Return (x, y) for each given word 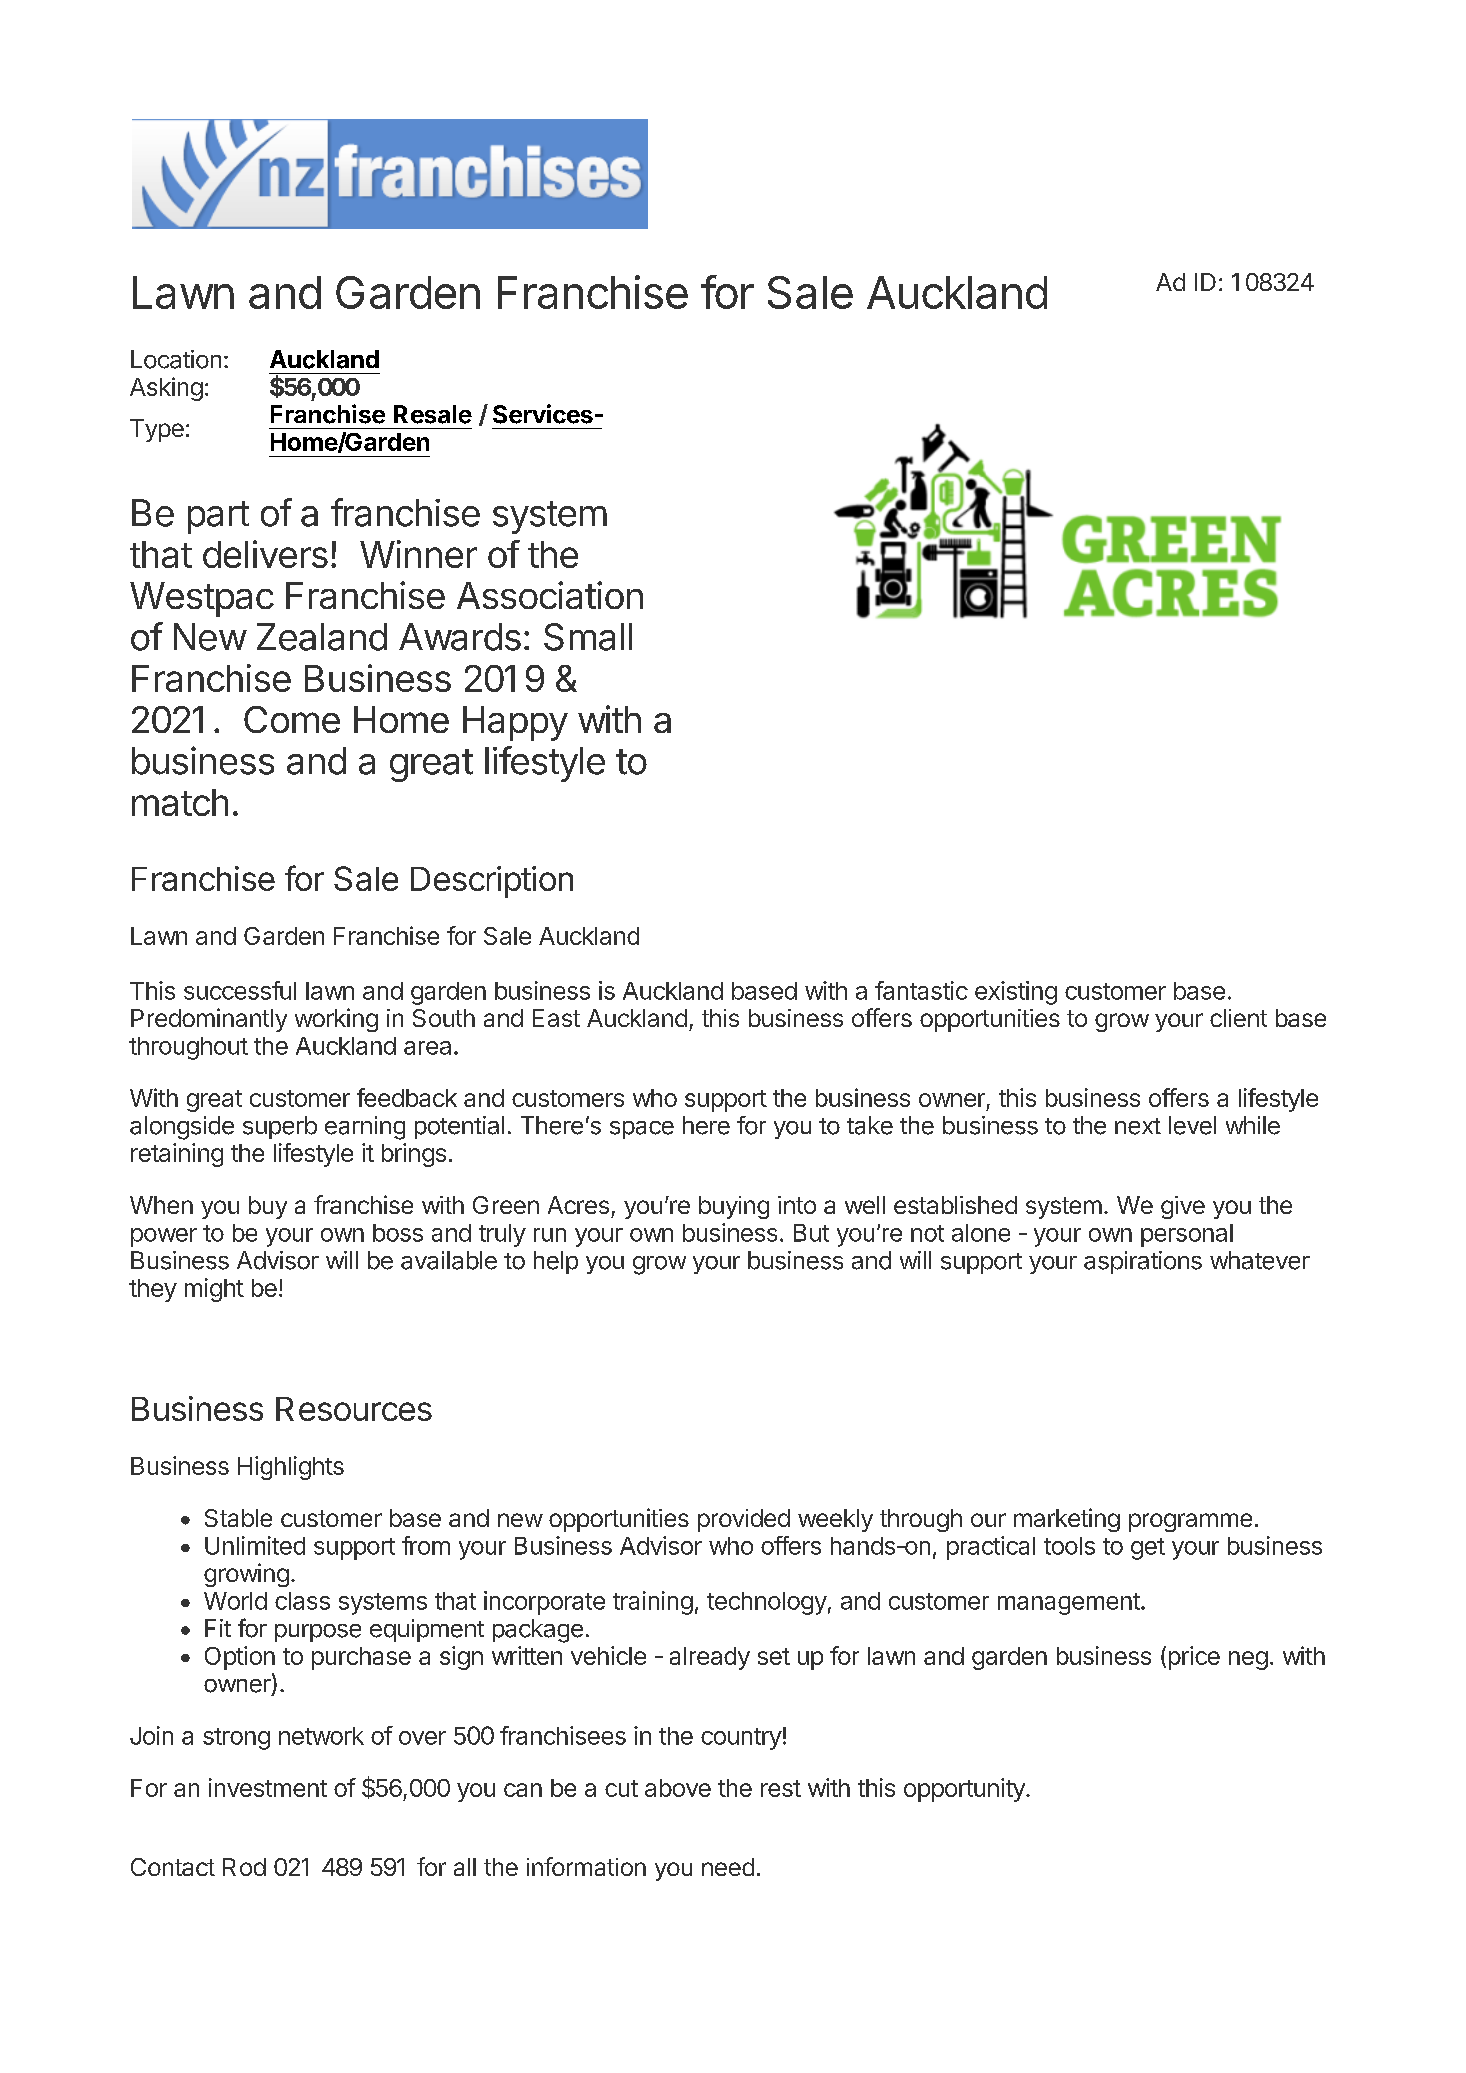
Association (550, 595)
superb (280, 1127)
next (1138, 1126)
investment (268, 1787)
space (642, 1130)
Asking (166, 389)
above (678, 1788)
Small (588, 637)
